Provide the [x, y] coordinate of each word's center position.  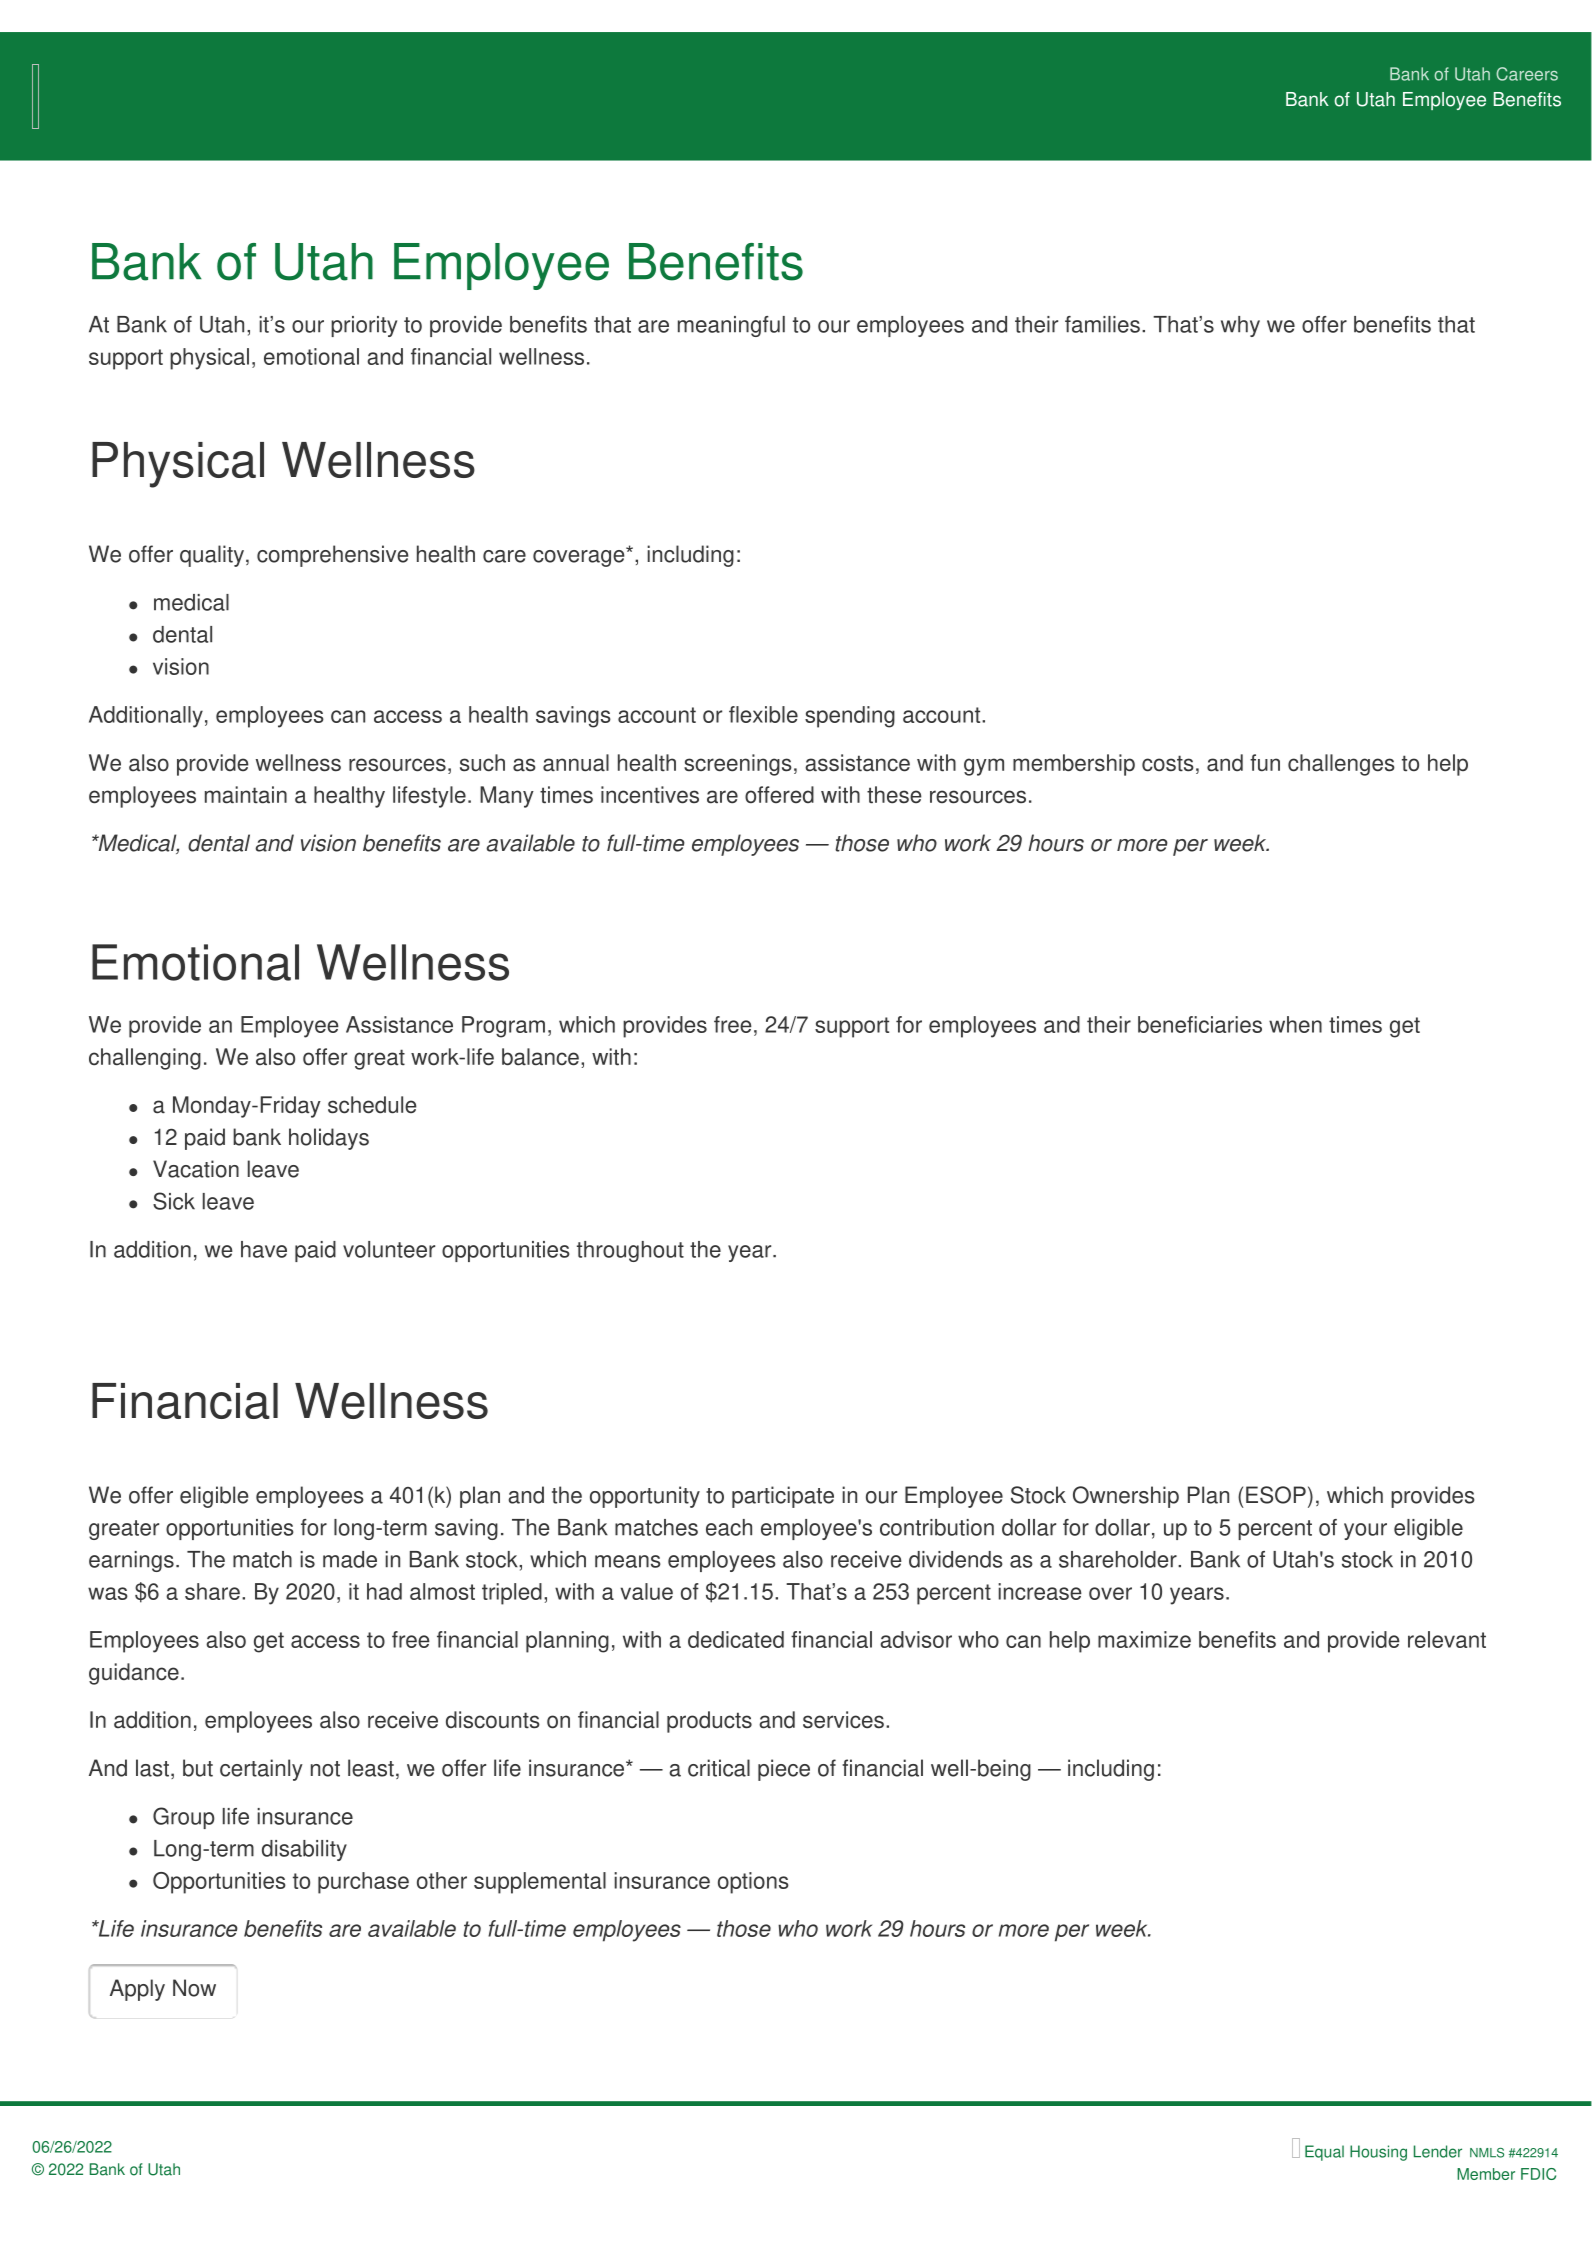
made [350, 1559]
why [1240, 326]
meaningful [731, 326]
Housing [1378, 2153]
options [753, 1883]
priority [364, 326]
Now [194, 1988]
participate [783, 1497]
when [1295, 1024]
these [894, 795]
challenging [145, 1059]
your [1365, 1531]
